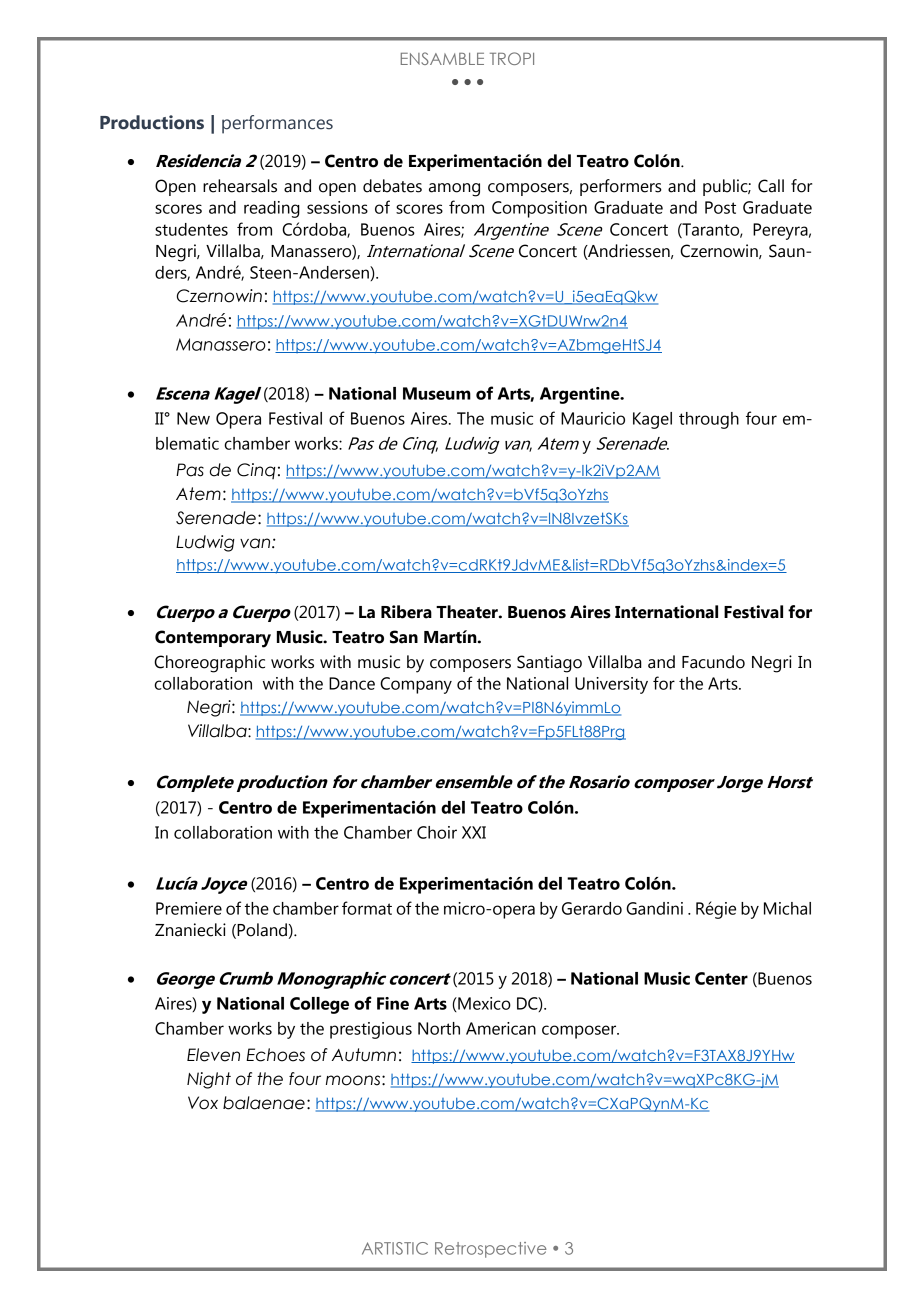 The height and width of the page is (1308, 924). What do you see at coordinates (611, 685) in the page?
I see `University` at bounding box center [611, 685].
